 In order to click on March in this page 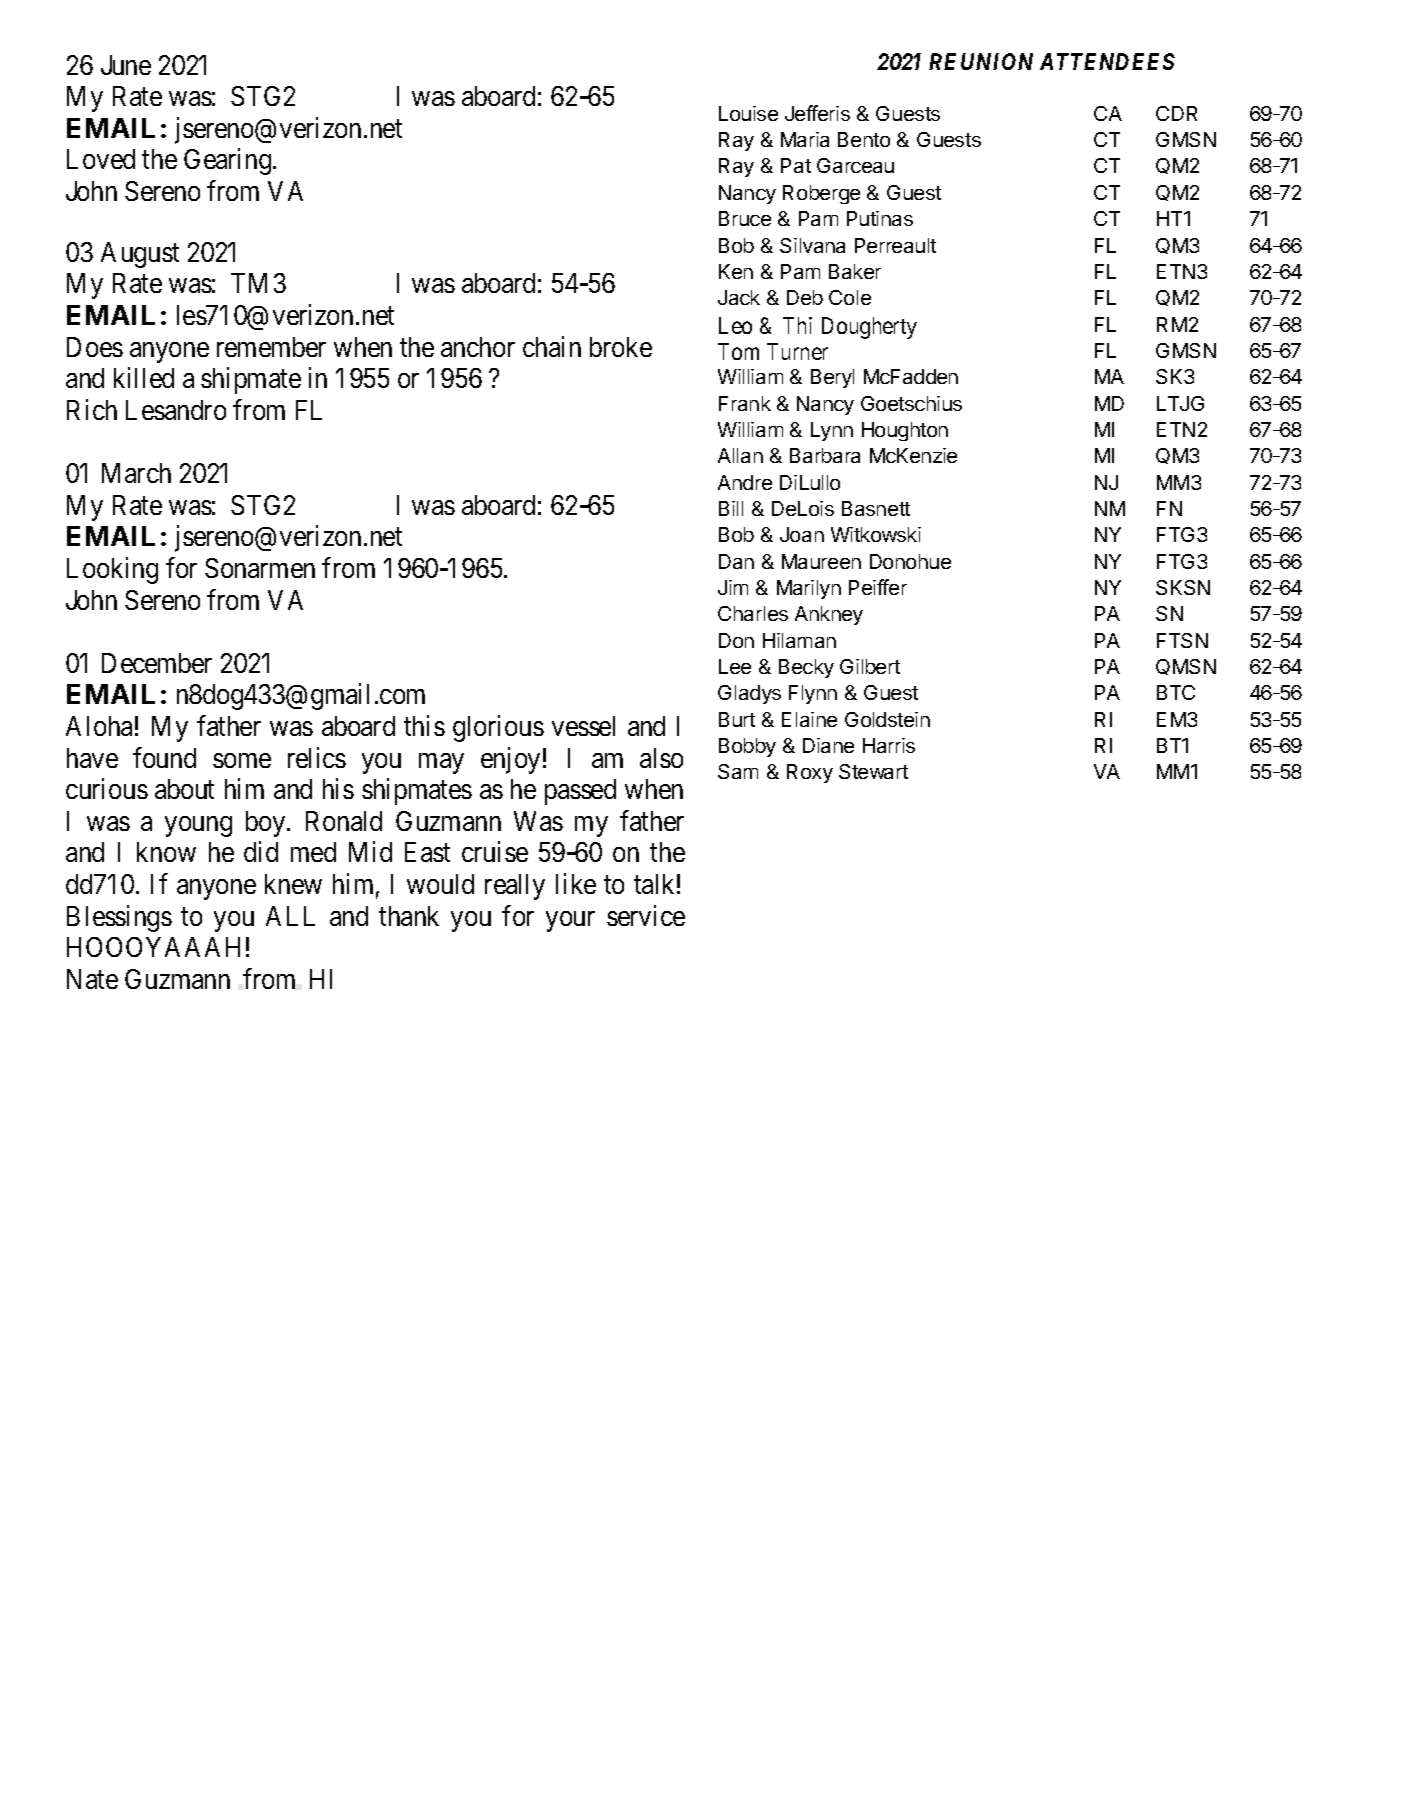, I will do `click(136, 473)`.
